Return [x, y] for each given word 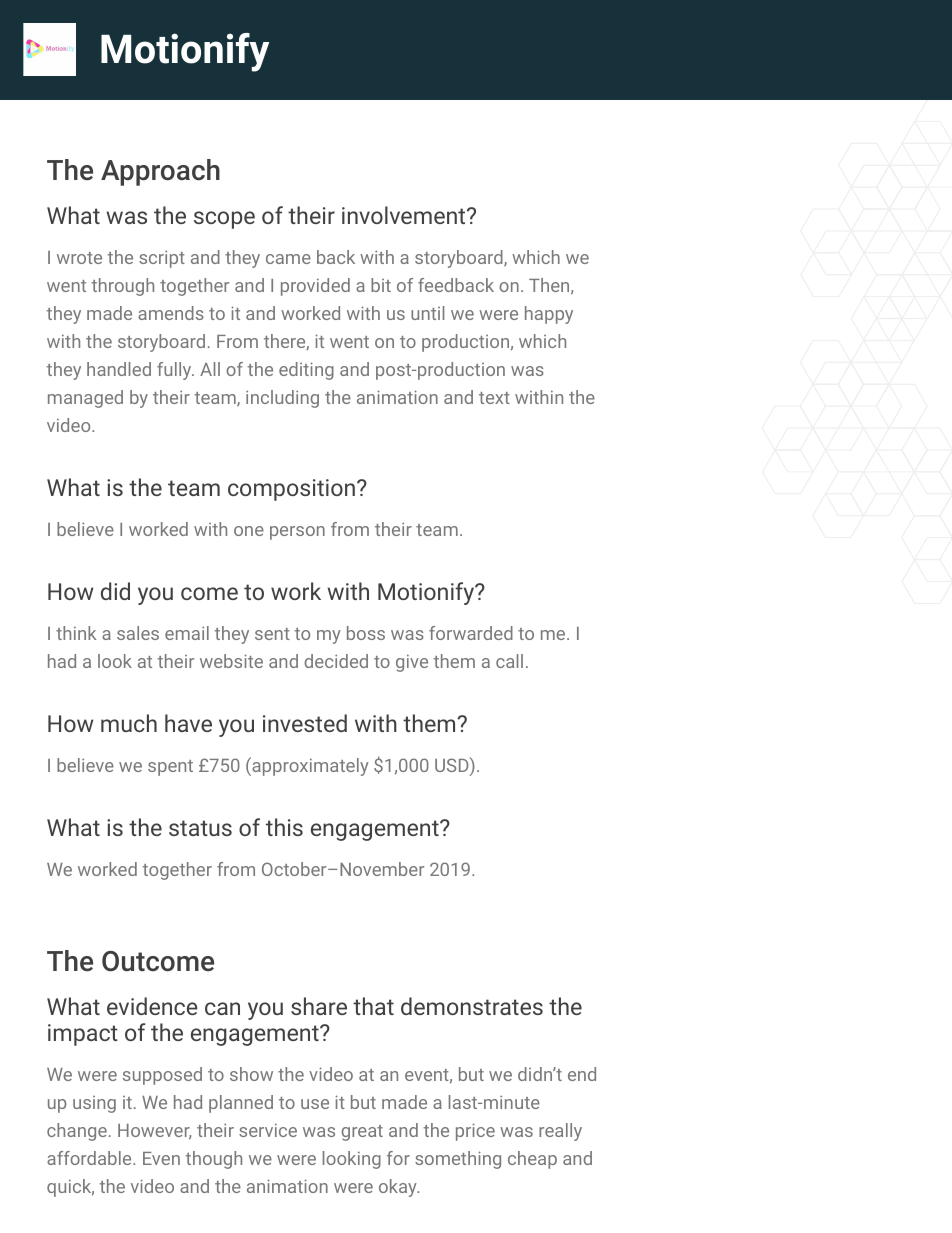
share [319, 1006]
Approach [160, 172]
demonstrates [472, 1006]
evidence [152, 1006]
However [154, 1132]
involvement [405, 215]
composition [291, 490]
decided [336, 661]
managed [85, 399]
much [129, 723]
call [509, 661]
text [494, 398]
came [288, 259]
